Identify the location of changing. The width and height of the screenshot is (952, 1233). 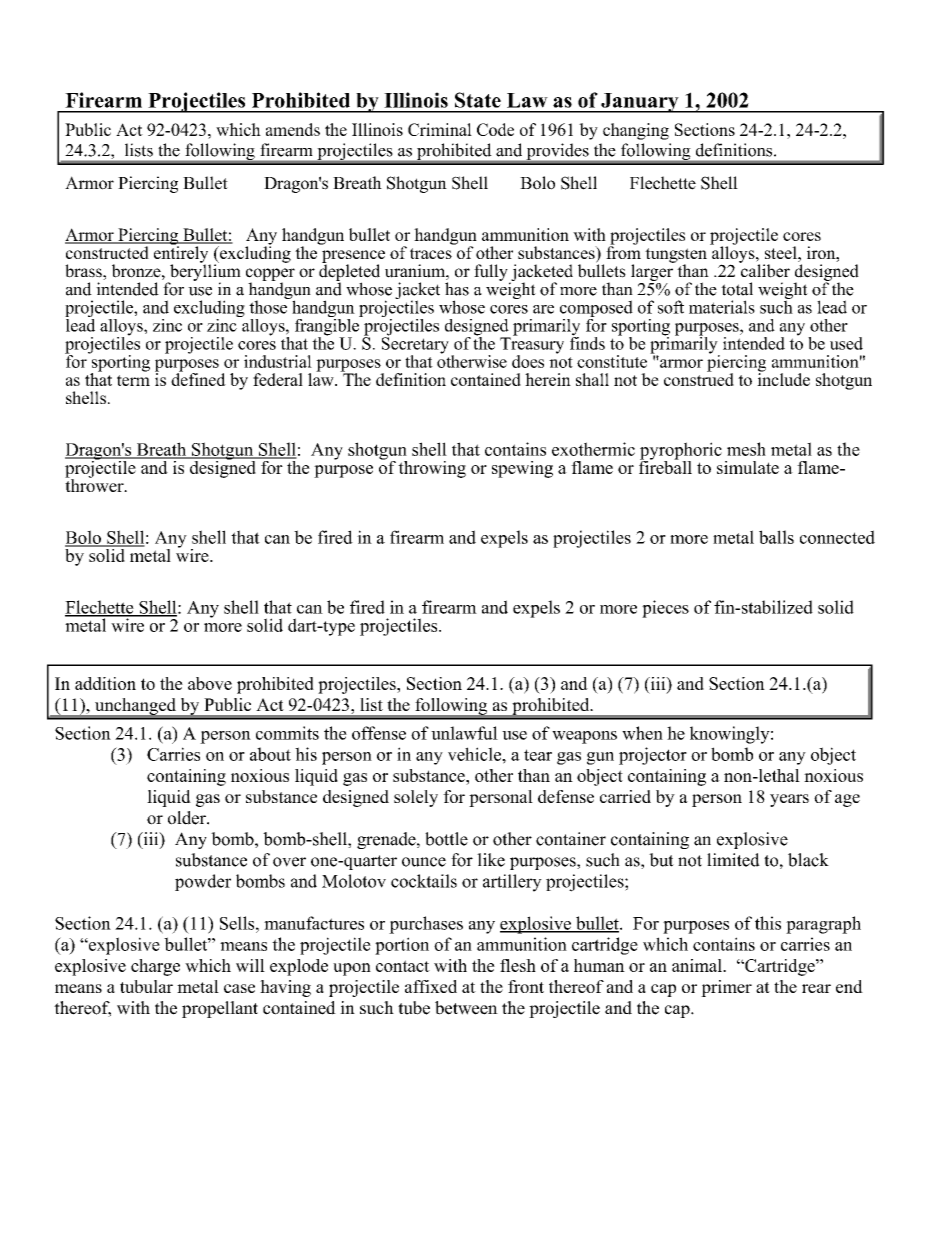
(636, 131).
